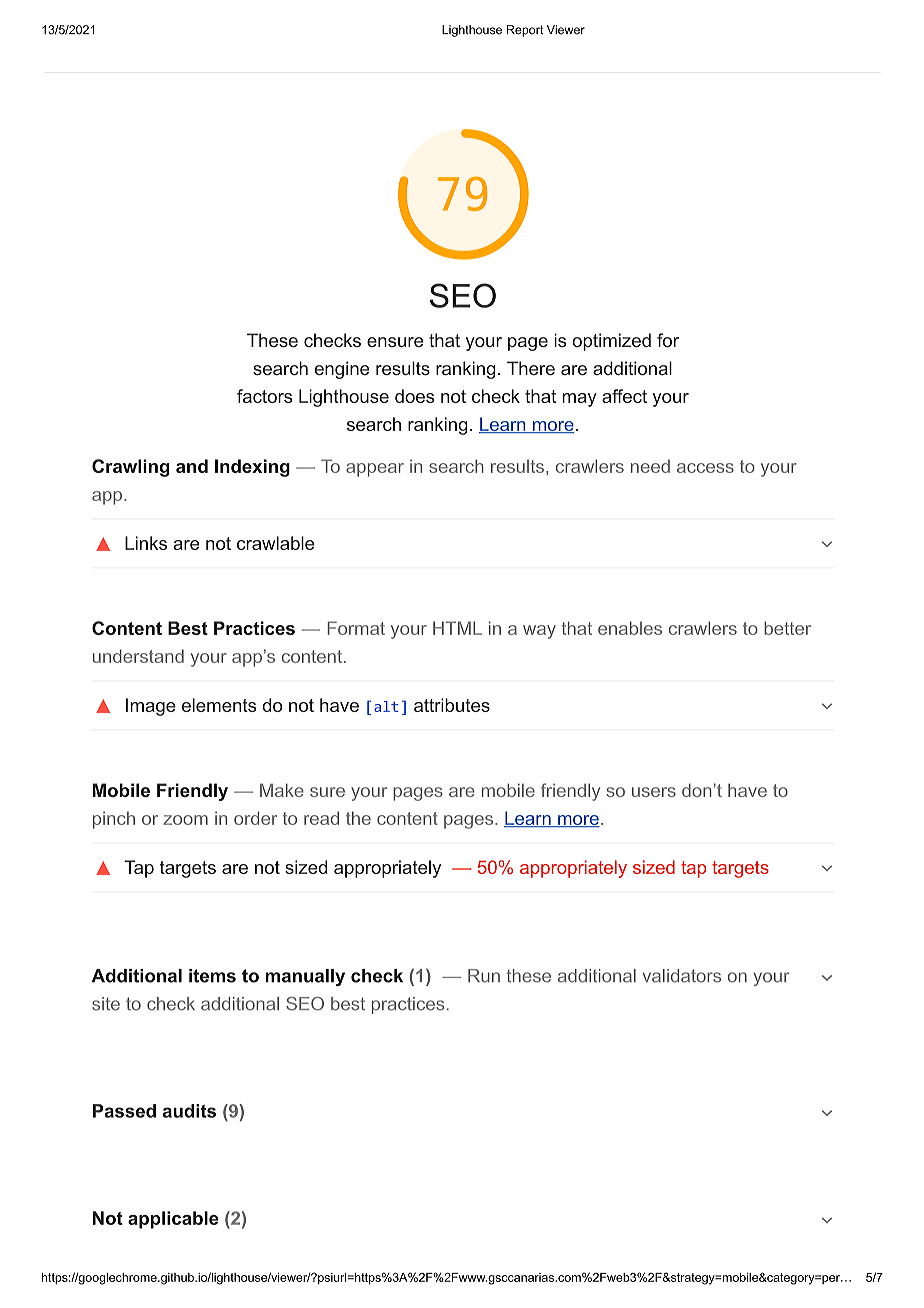 The width and height of the screenshot is (924, 1308). I want to click on optimized, so click(611, 342).
